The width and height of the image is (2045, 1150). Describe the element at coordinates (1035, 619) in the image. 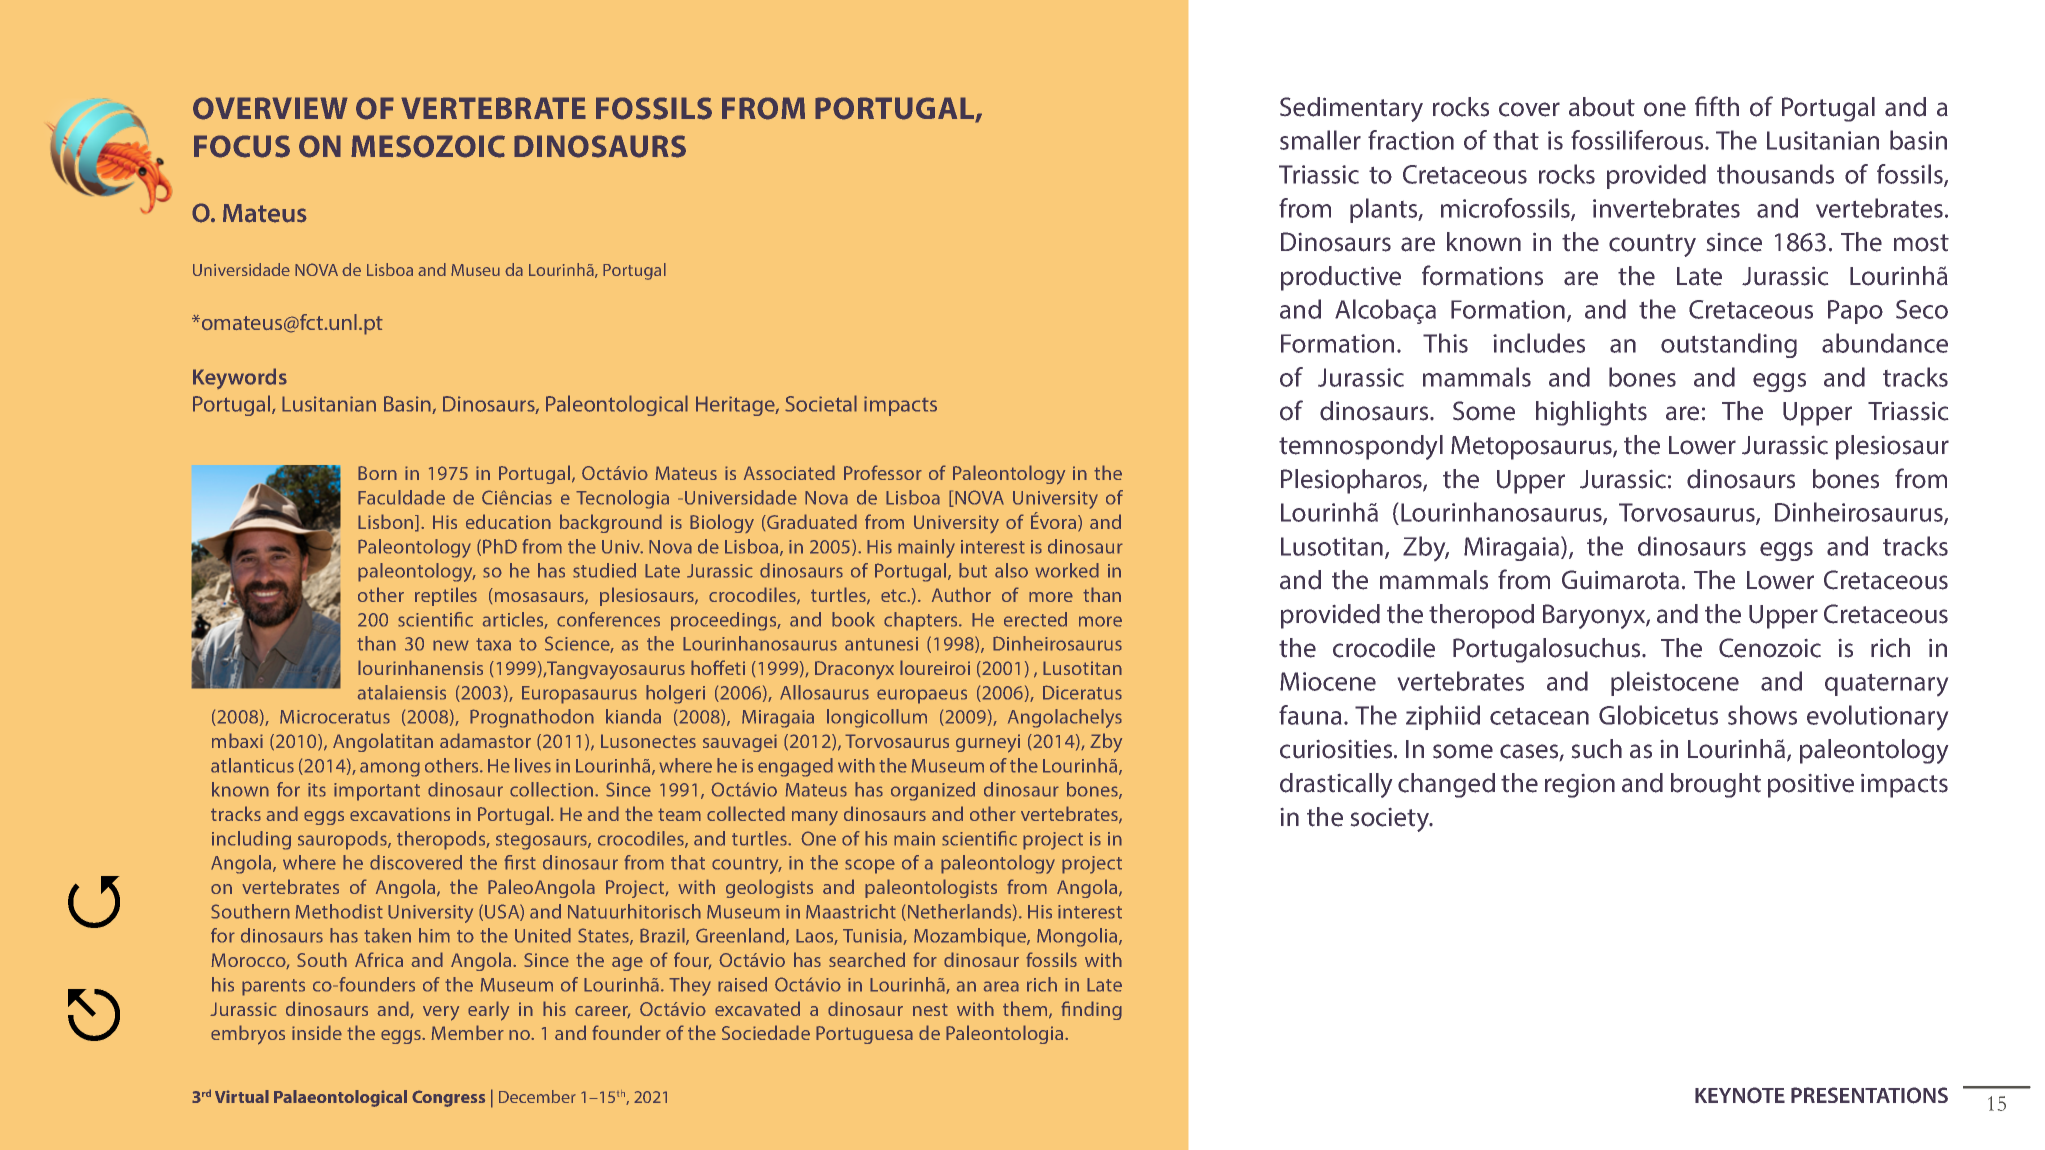

I see `erected` at that location.
